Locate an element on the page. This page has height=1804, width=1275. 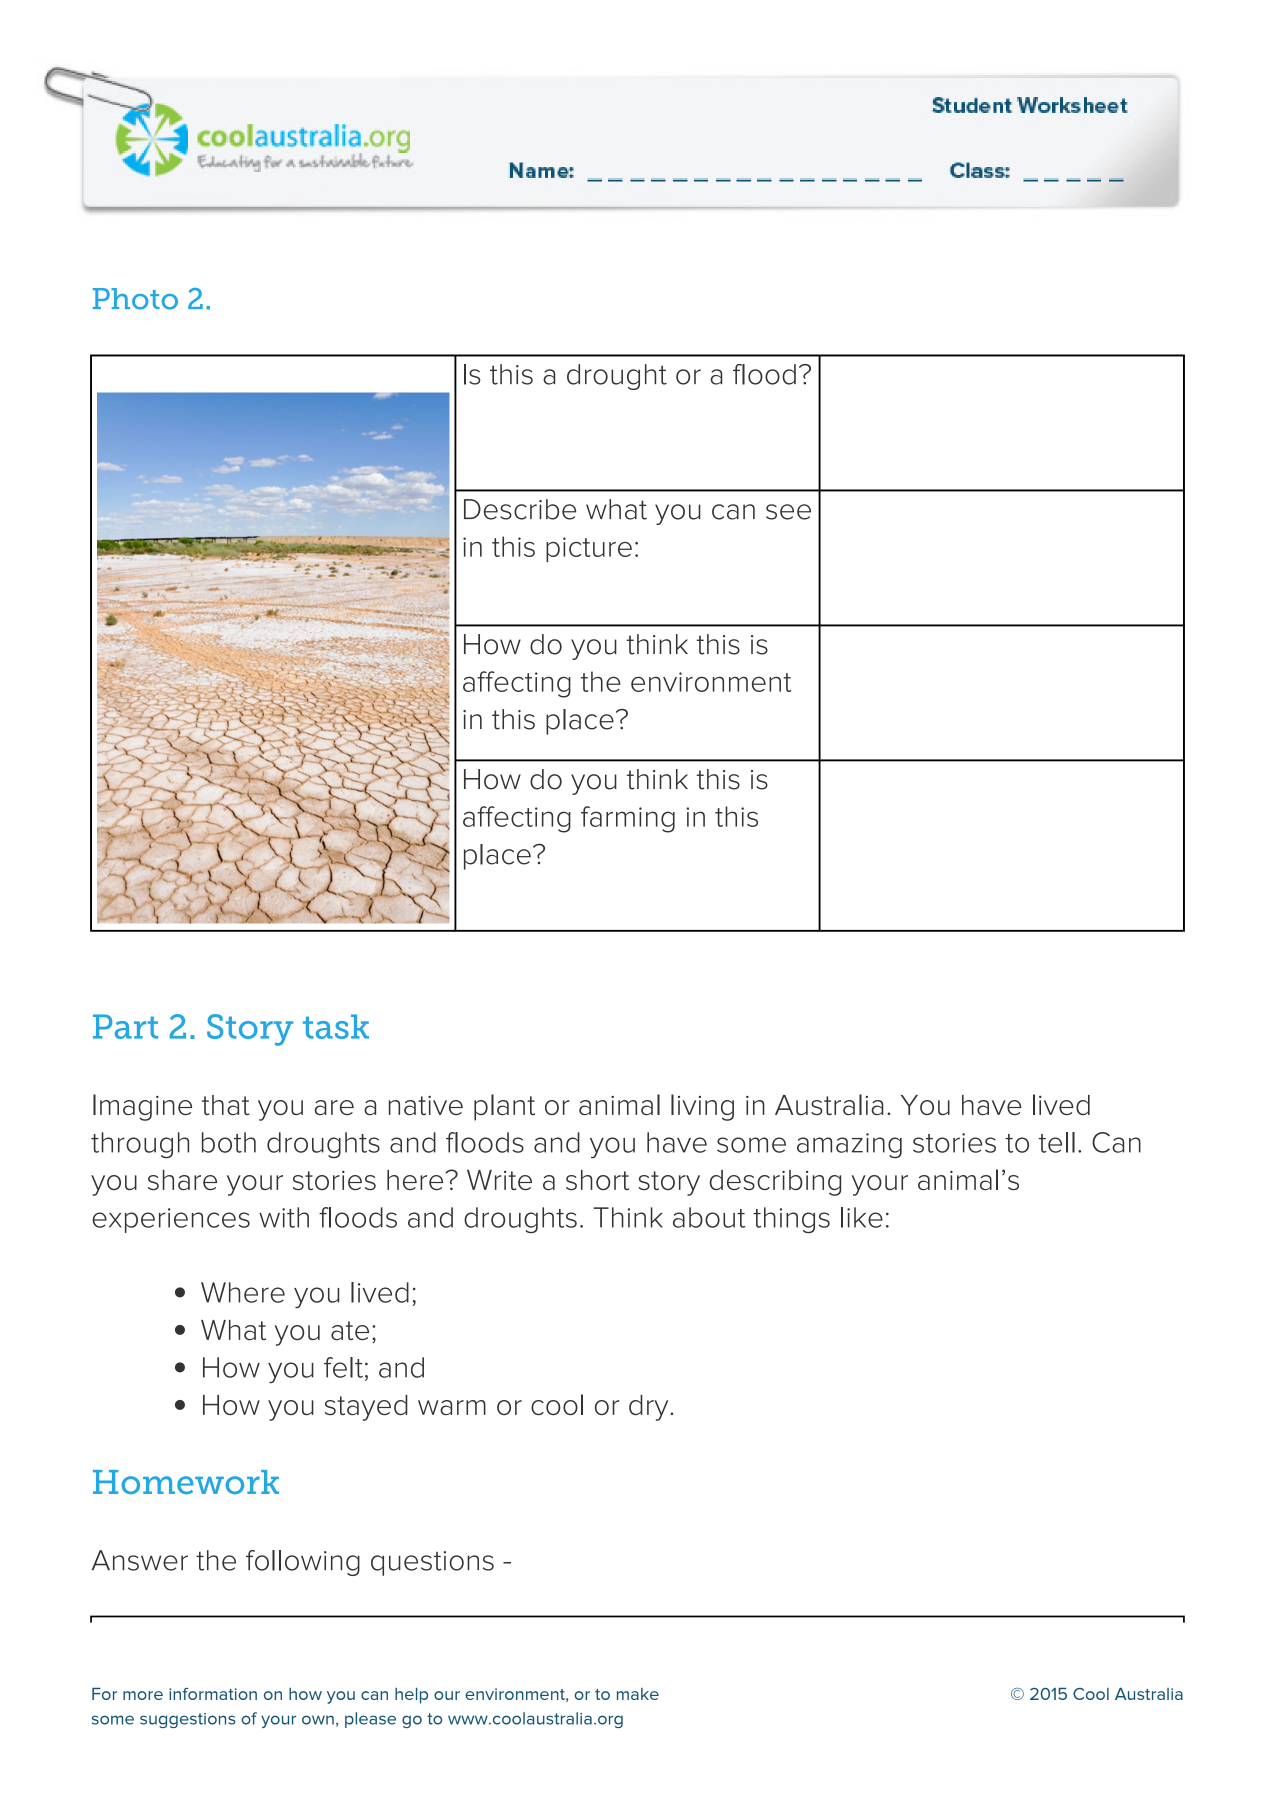
plant is located at coordinates (504, 1107).
